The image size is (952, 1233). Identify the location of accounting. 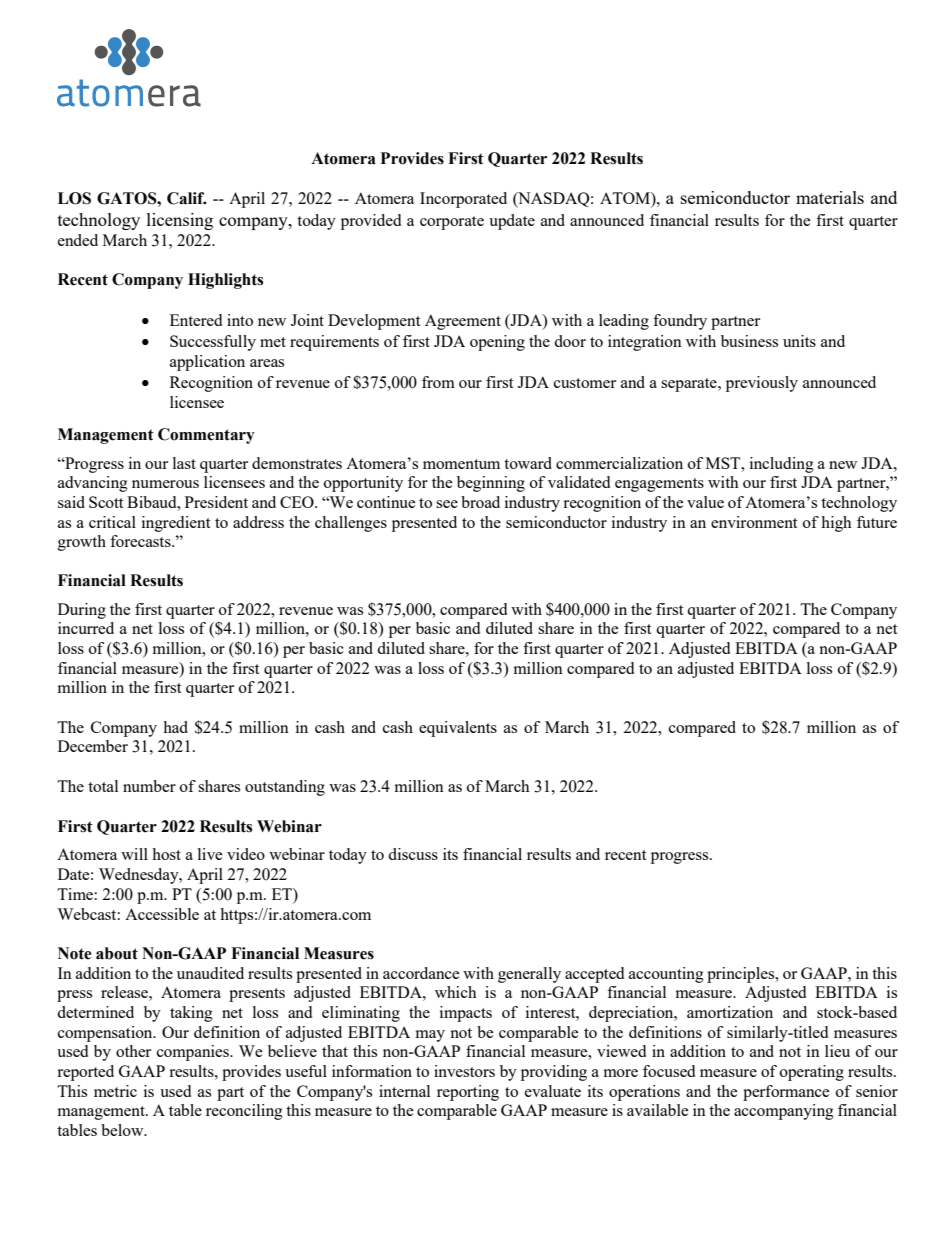
(666, 975).
